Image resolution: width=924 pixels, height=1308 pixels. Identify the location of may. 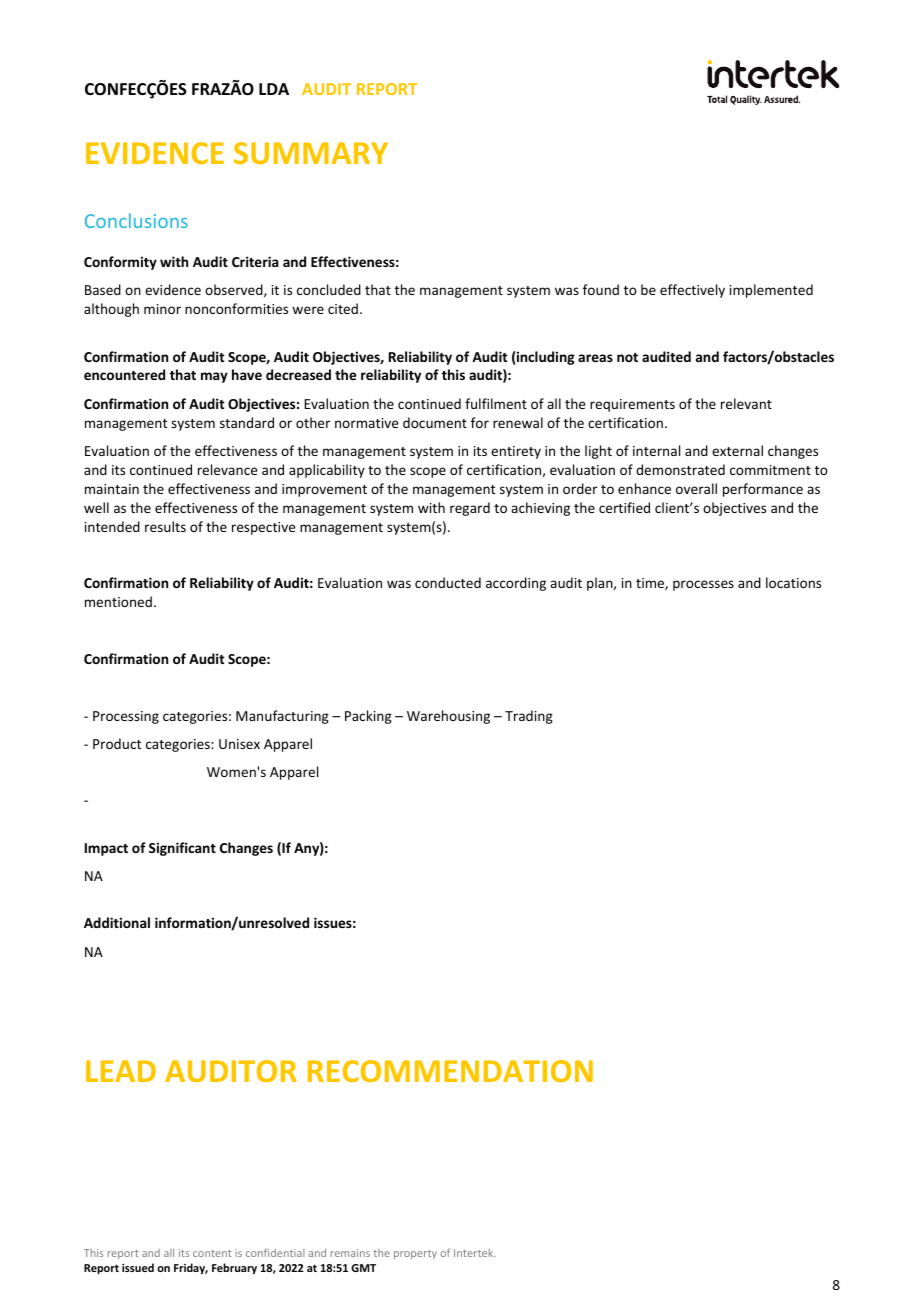
(214, 377).
